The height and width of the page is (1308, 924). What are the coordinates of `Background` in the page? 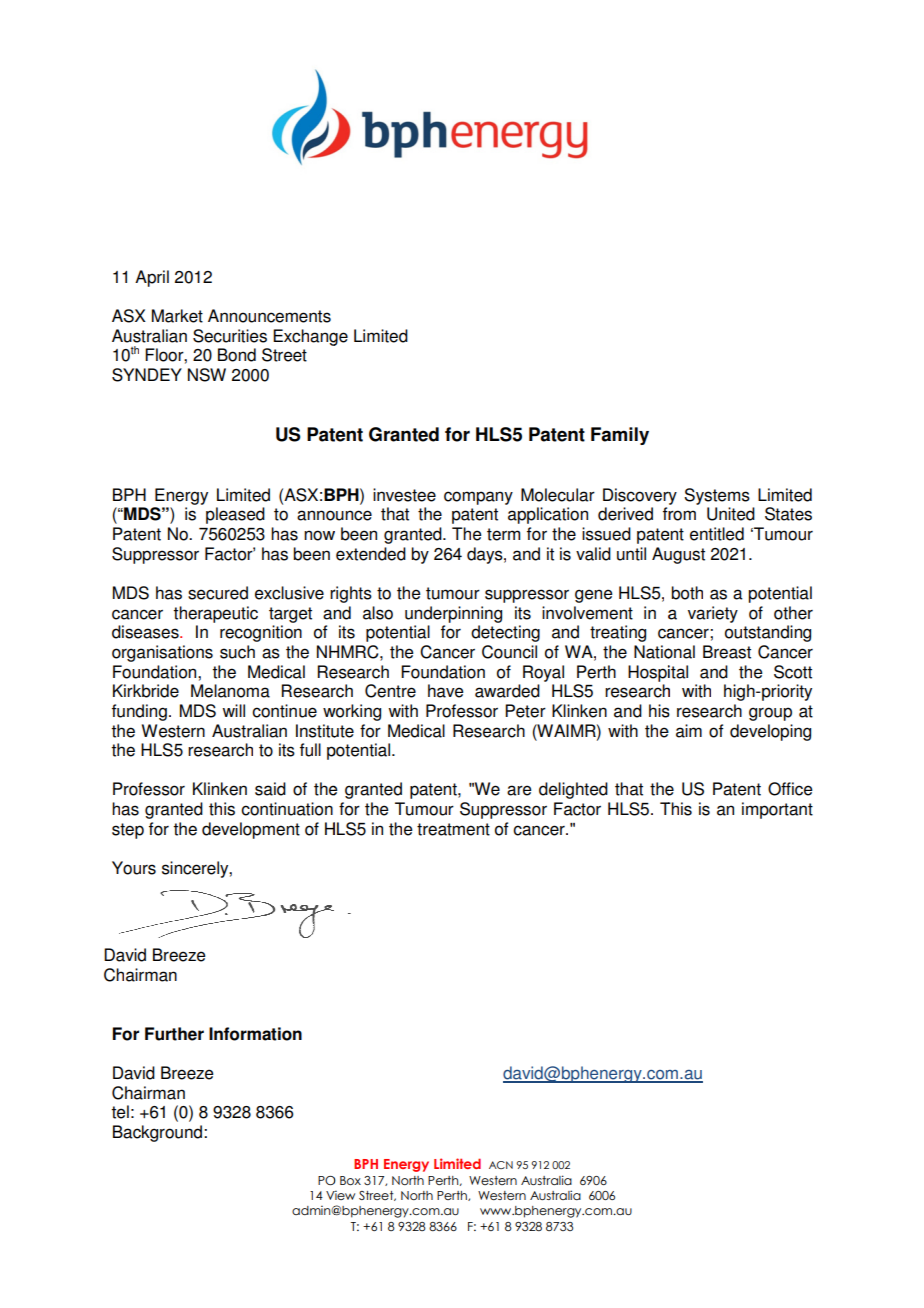 It's located at (159, 1133).
